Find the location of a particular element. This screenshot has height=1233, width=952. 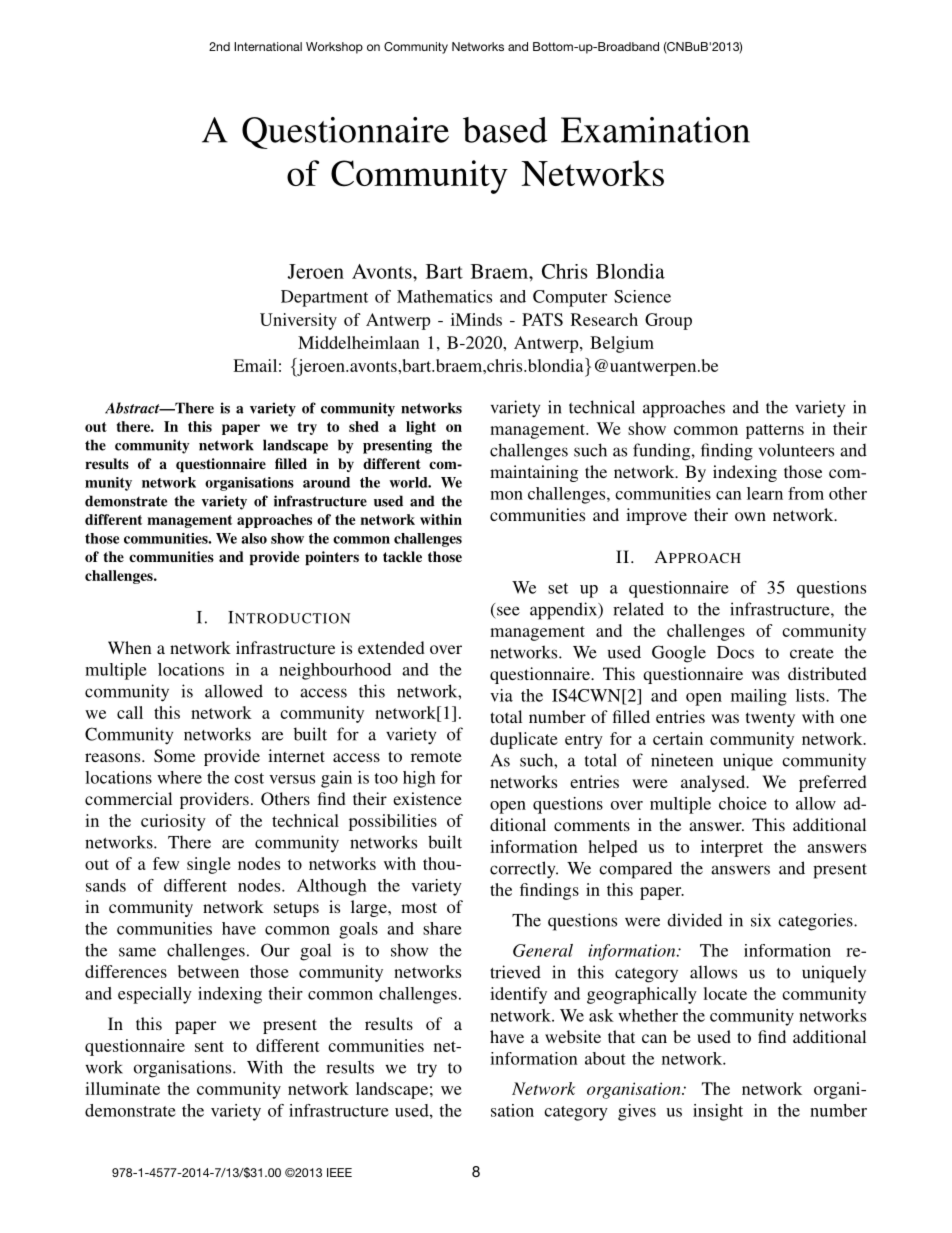

IEEE is located at coordinates (339, 1172).
